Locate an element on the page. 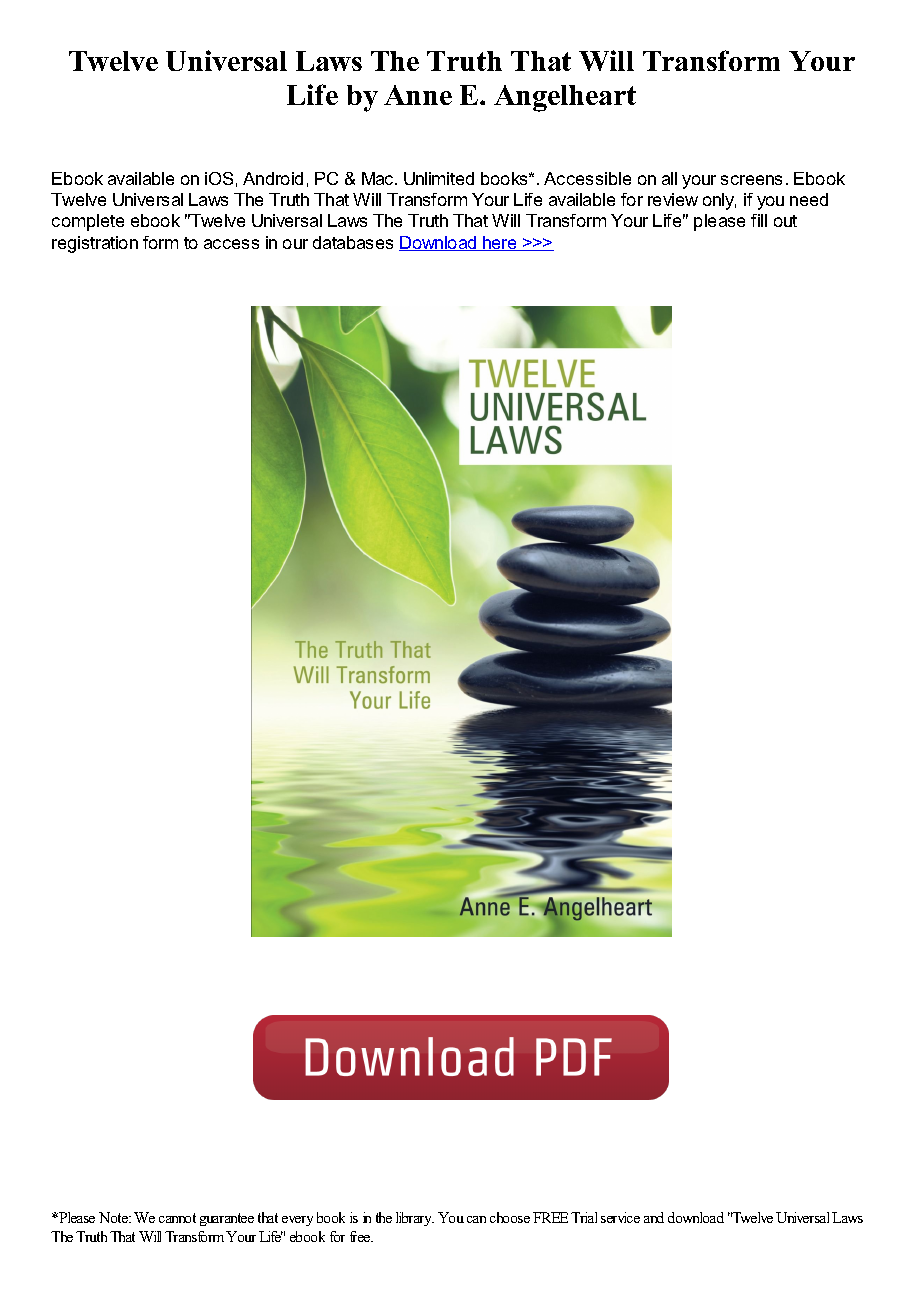 The height and width of the image is (1308, 924). Mac is located at coordinates (379, 178).
